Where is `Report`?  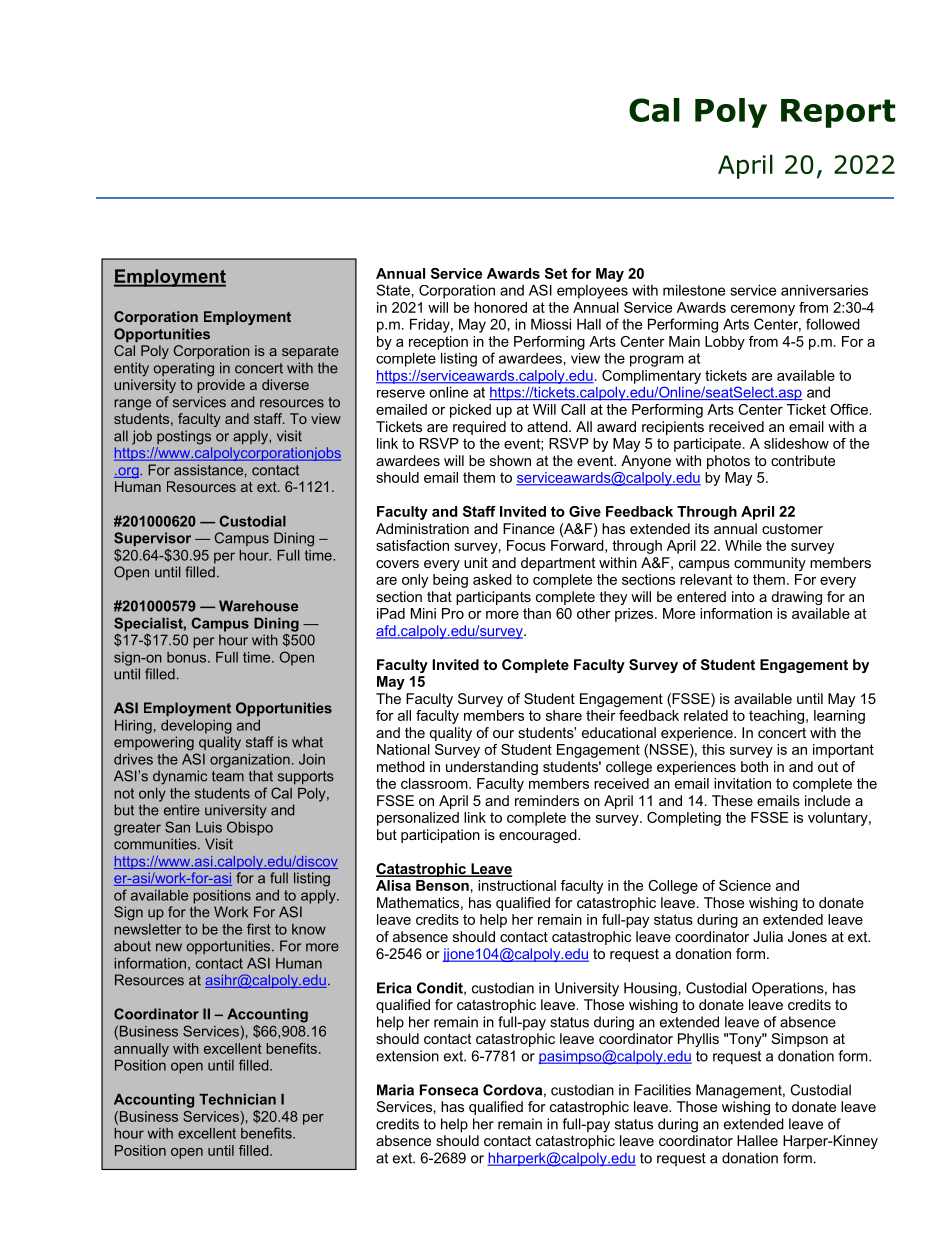 Report is located at coordinates (838, 113).
